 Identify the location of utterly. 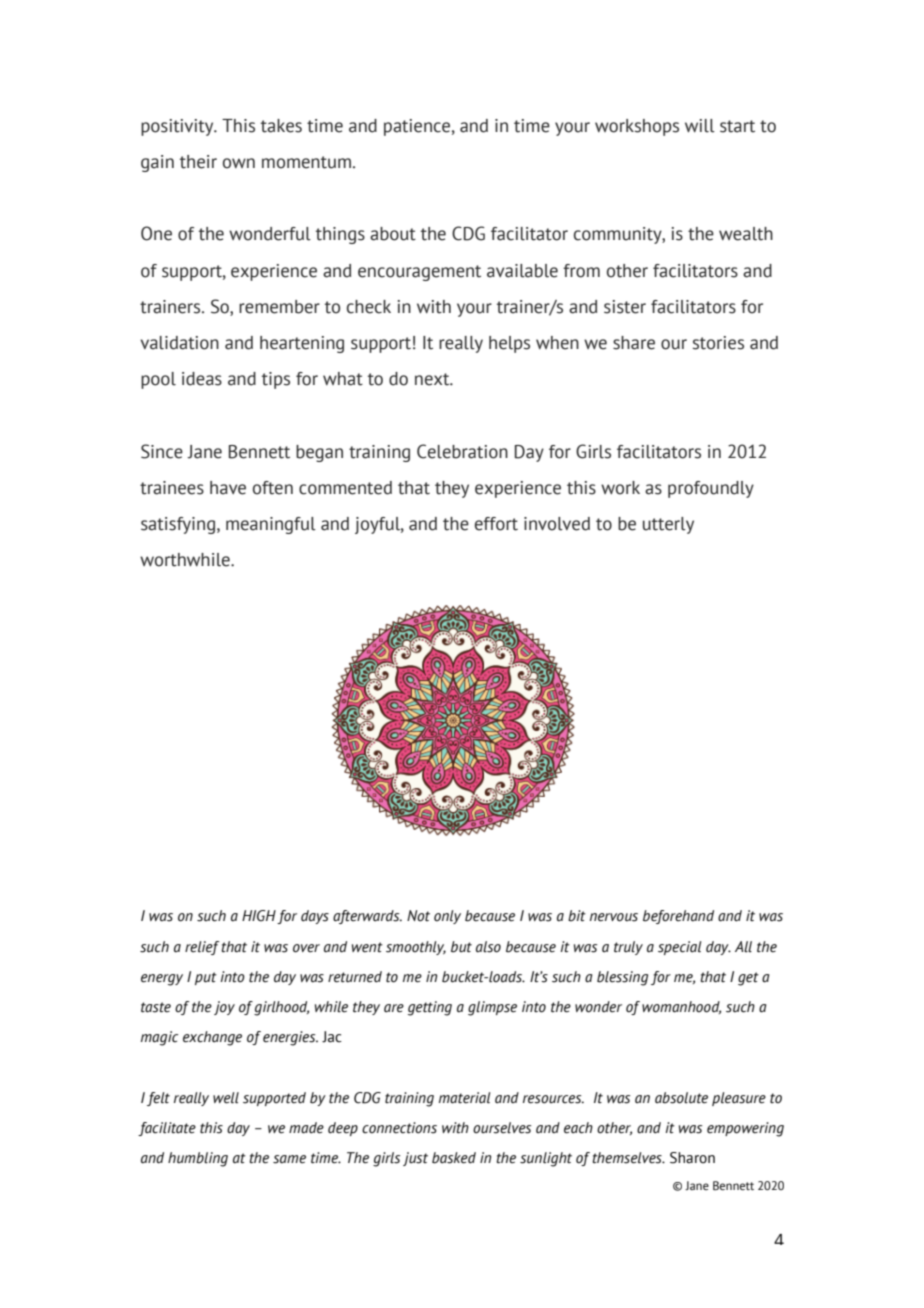
(668, 525).
